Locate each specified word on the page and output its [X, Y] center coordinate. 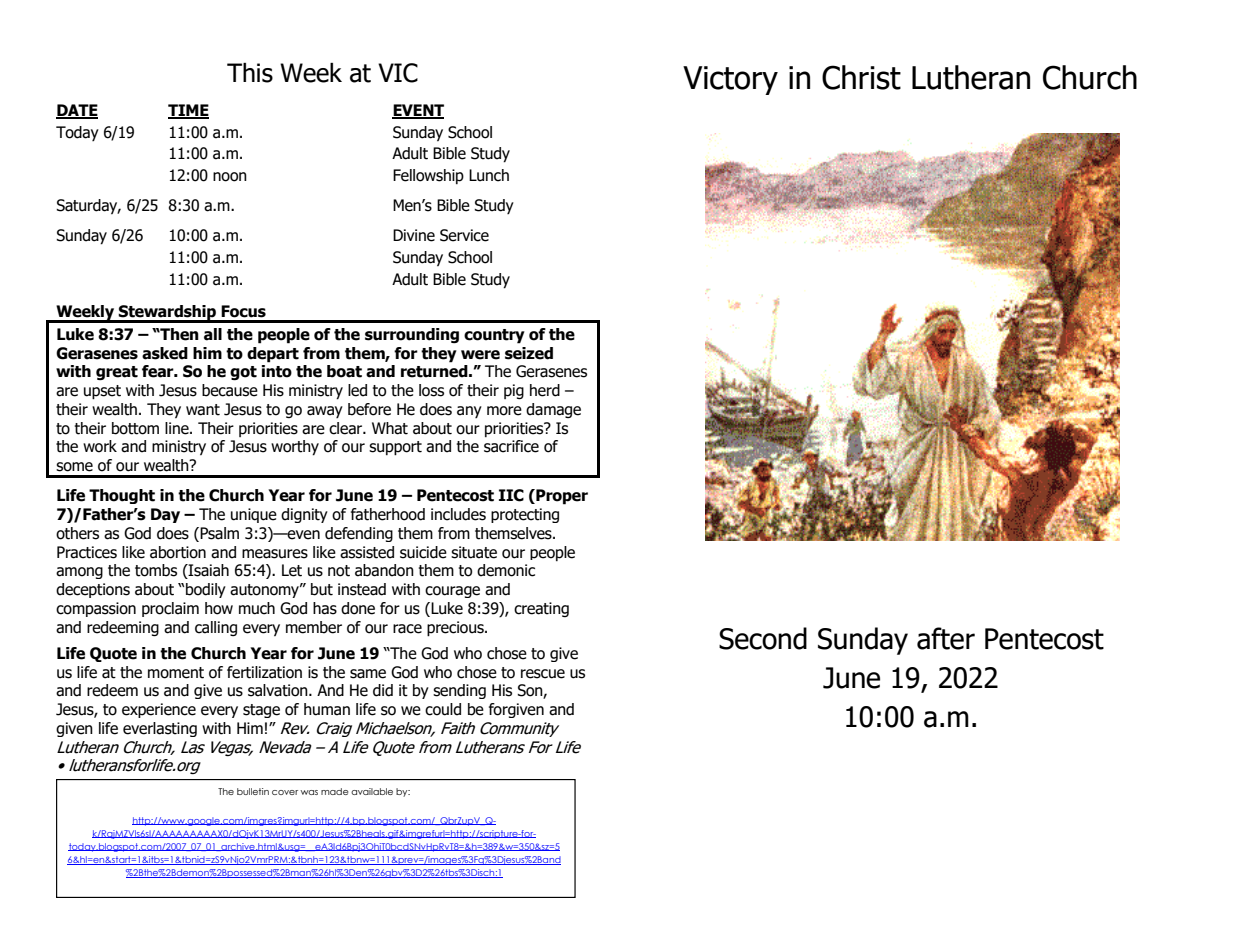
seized [529, 353]
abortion [178, 552]
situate [474, 552]
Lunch [489, 175]
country [494, 336]
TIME [188, 111]
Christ [861, 77]
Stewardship [167, 314]
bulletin [253, 791]
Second [763, 638]
